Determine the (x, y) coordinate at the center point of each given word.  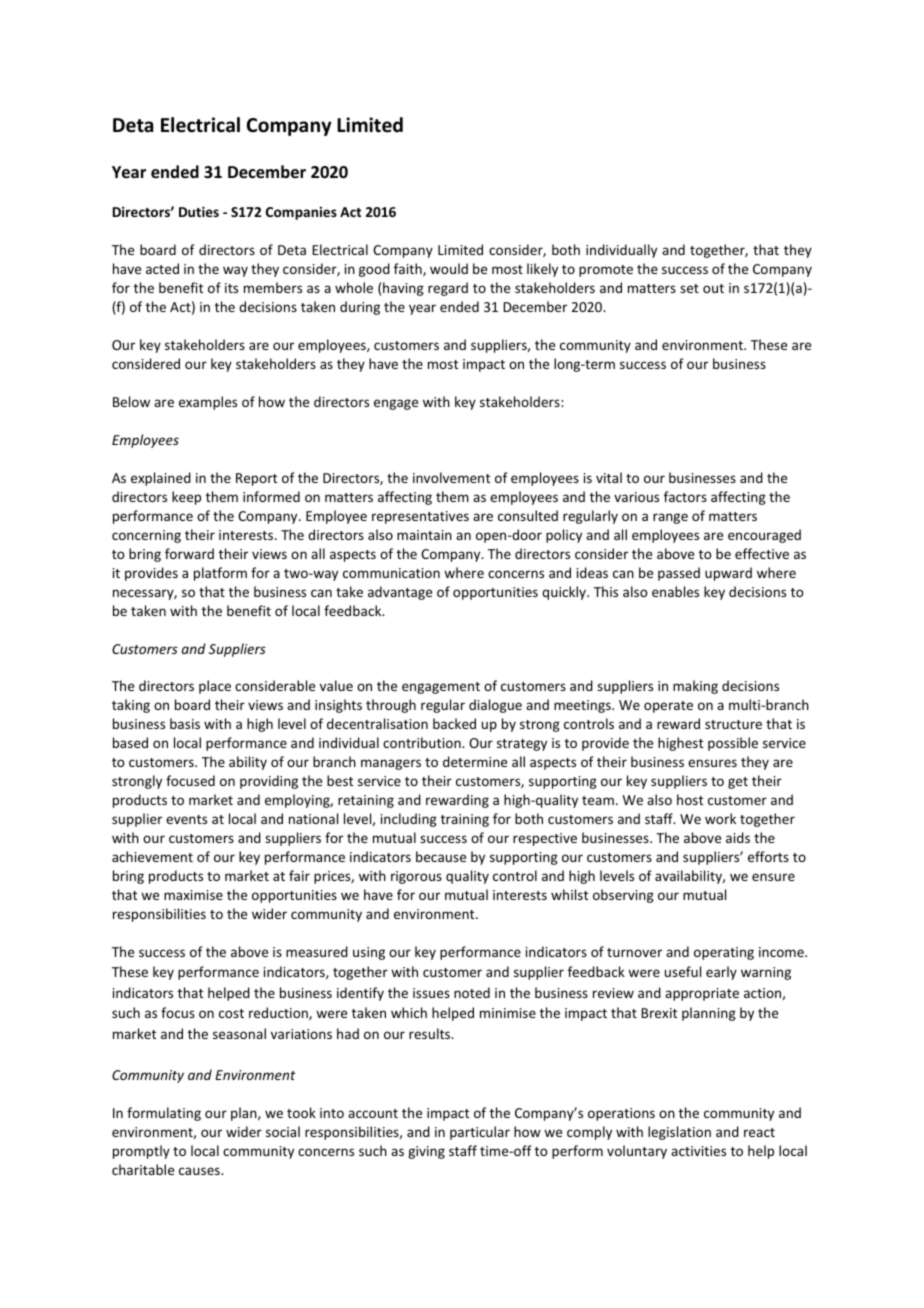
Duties (199, 211)
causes (200, 1171)
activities (698, 1151)
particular (480, 1133)
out (713, 288)
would (449, 268)
